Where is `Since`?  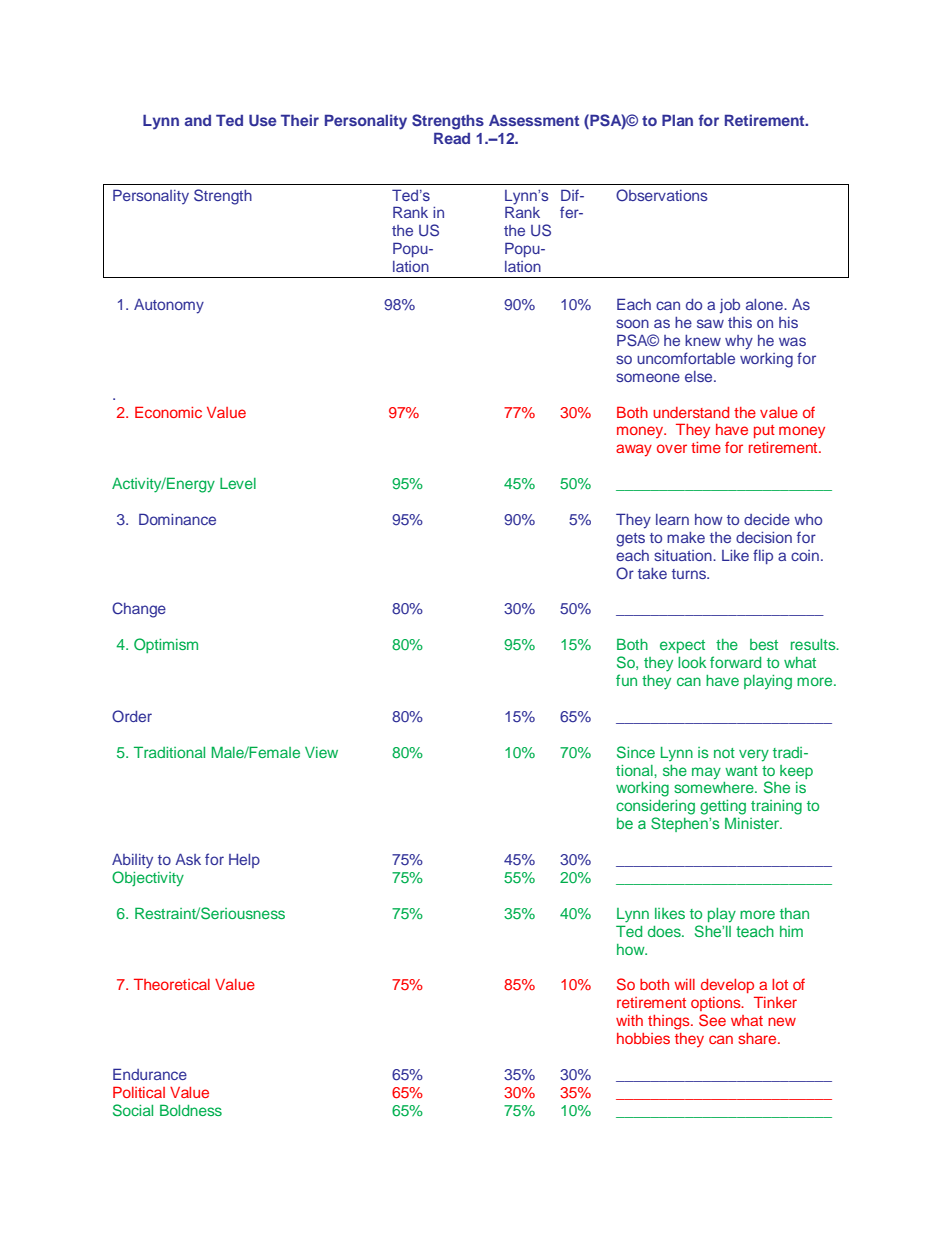
Since is located at coordinates (636, 752).
